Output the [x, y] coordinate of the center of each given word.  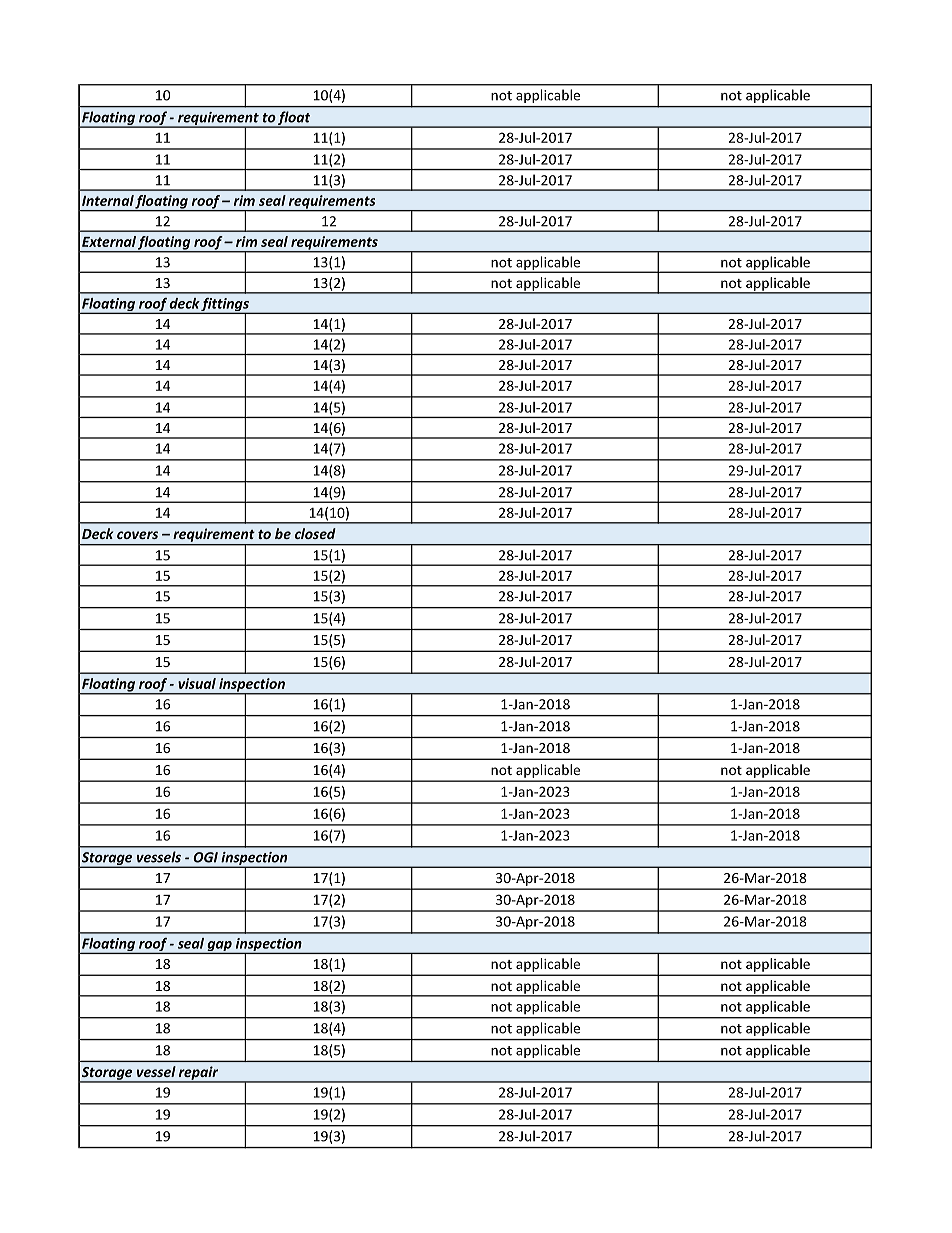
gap [219, 947]
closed [315, 533]
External [109, 241]
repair [199, 1074]
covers [137, 535]
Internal [108, 200]
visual [197, 683]
